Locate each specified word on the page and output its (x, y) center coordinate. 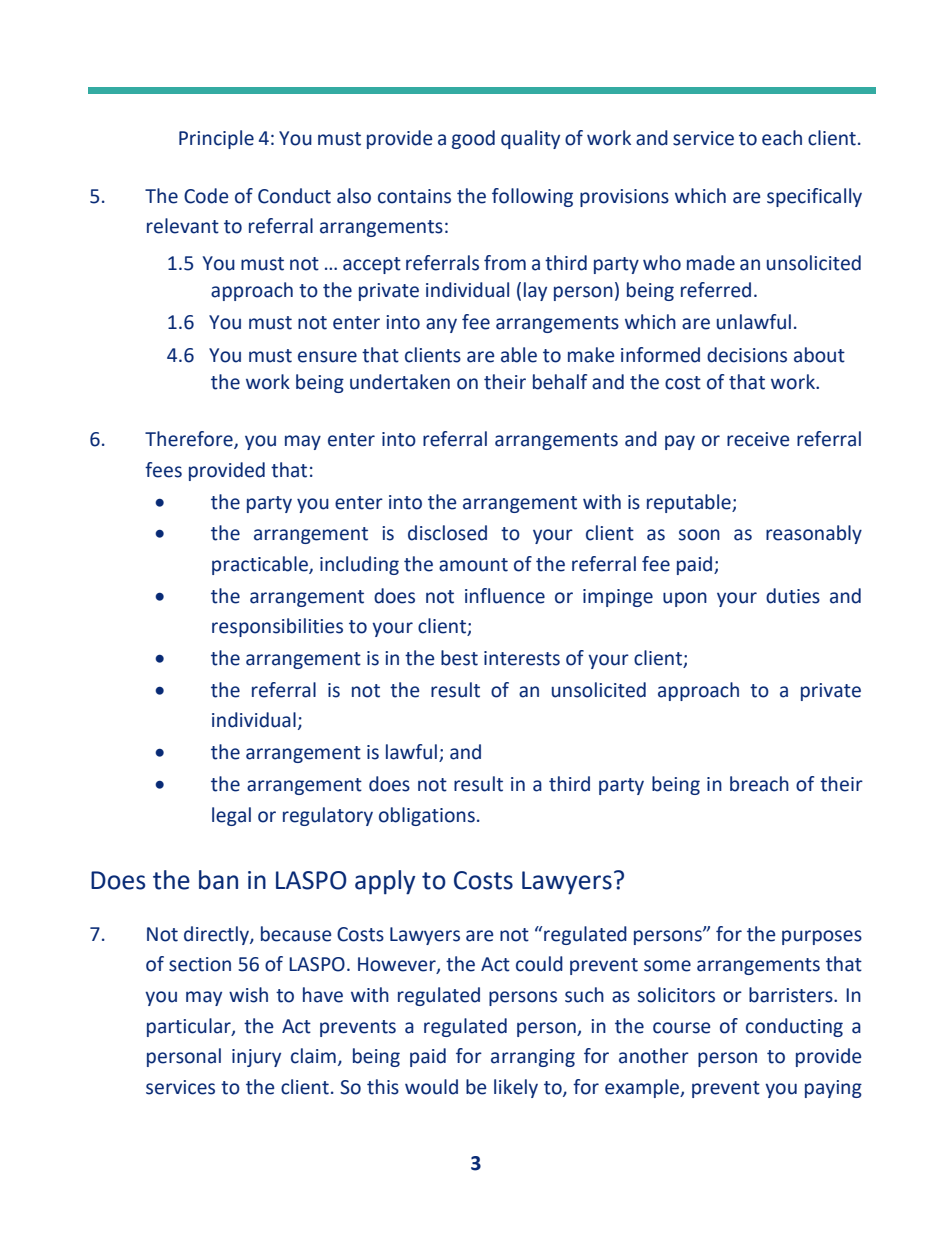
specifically (814, 197)
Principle (216, 139)
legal (231, 816)
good (473, 139)
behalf (560, 382)
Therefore (190, 440)
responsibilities (277, 627)
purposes (822, 937)
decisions (747, 355)
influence (505, 596)
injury (256, 1058)
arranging (533, 1058)
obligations (427, 816)
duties (793, 596)
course (681, 1028)
